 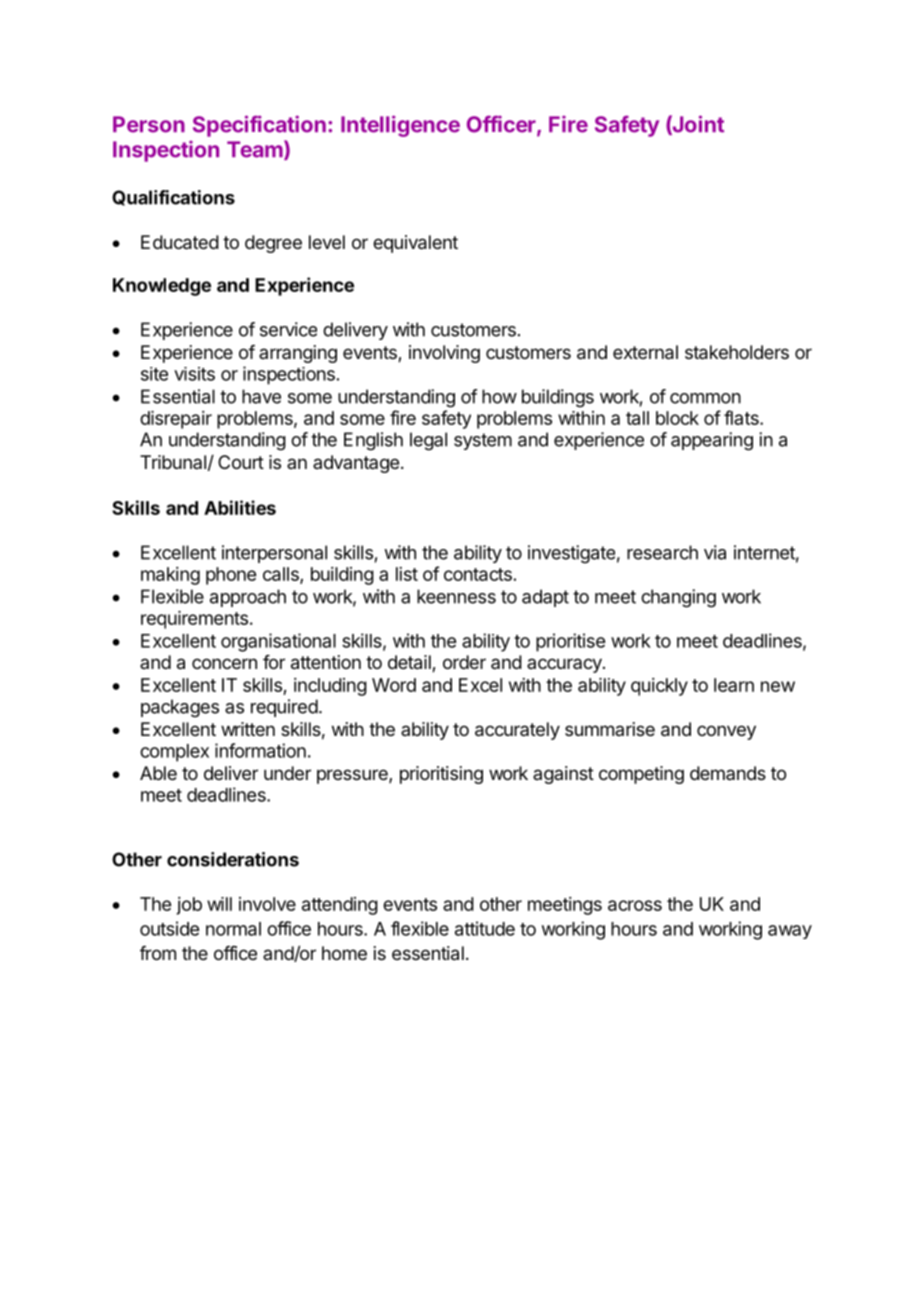 I want to click on Specification, so click(x=259, y=126).
